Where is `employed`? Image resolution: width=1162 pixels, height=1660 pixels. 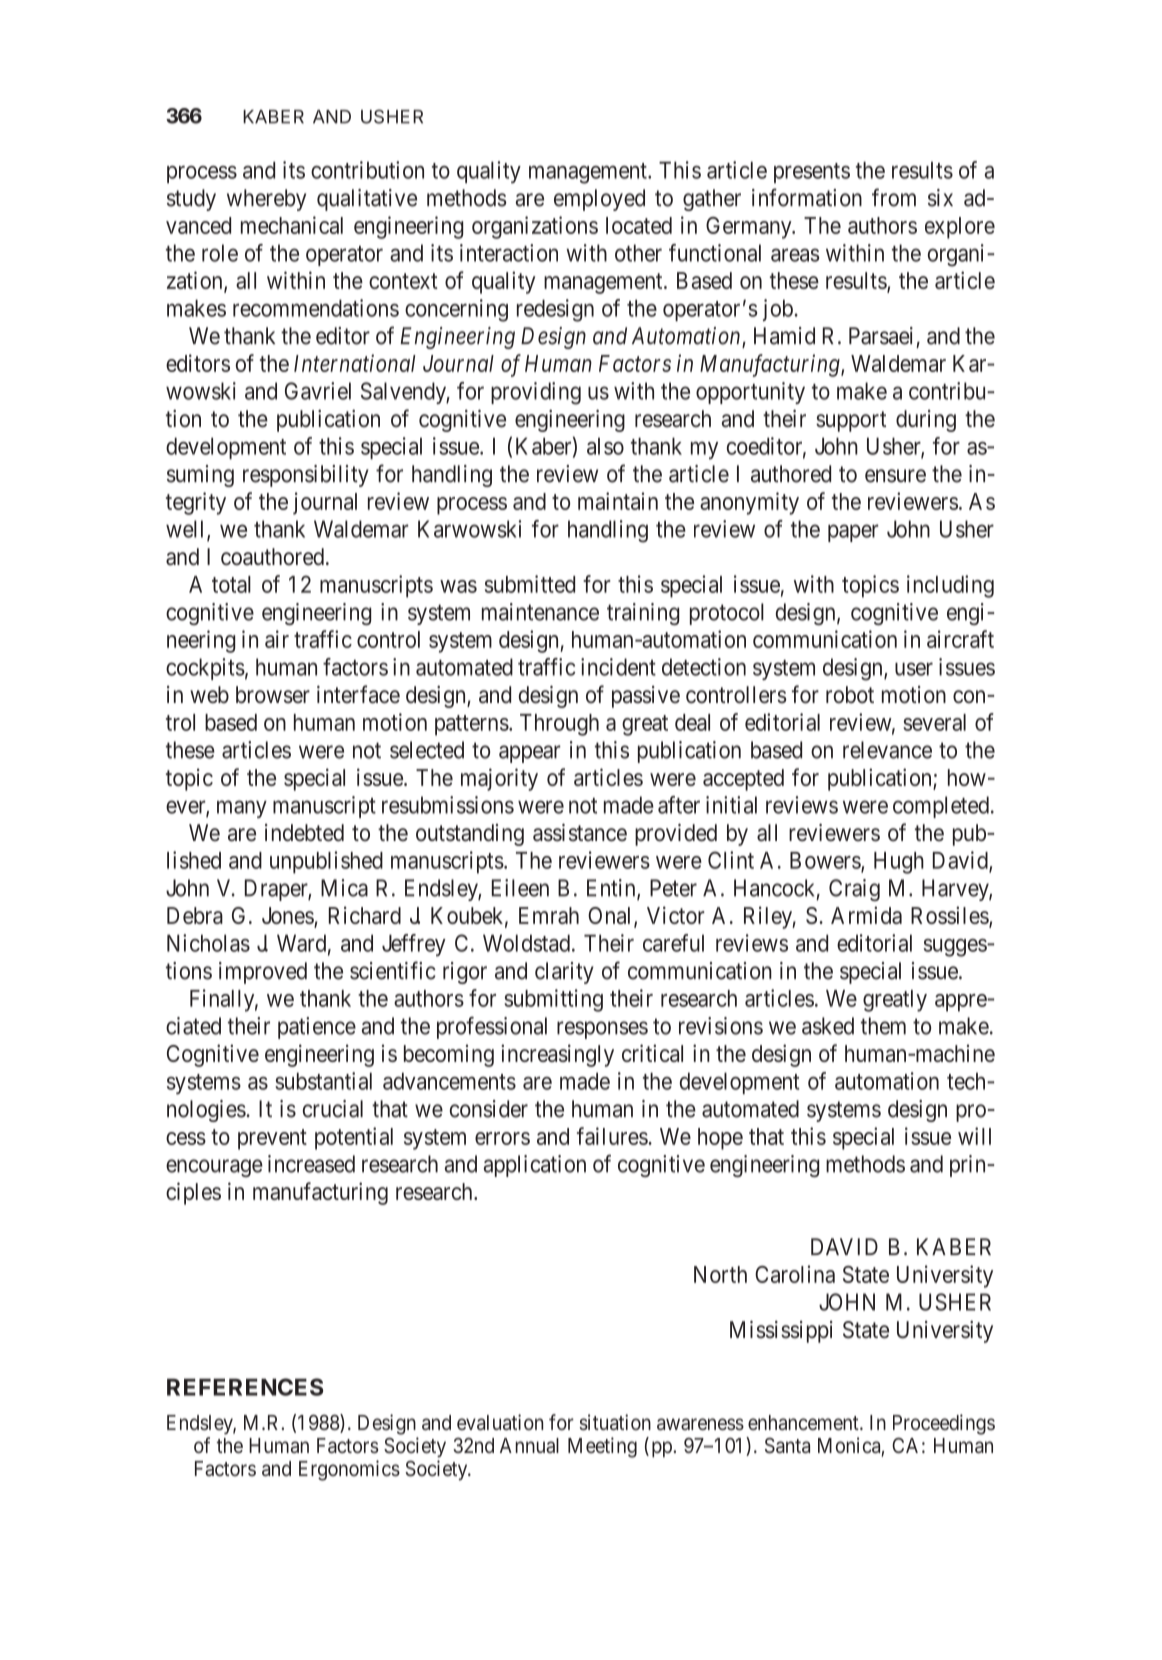 employed is located at coordinates (599, 200).
